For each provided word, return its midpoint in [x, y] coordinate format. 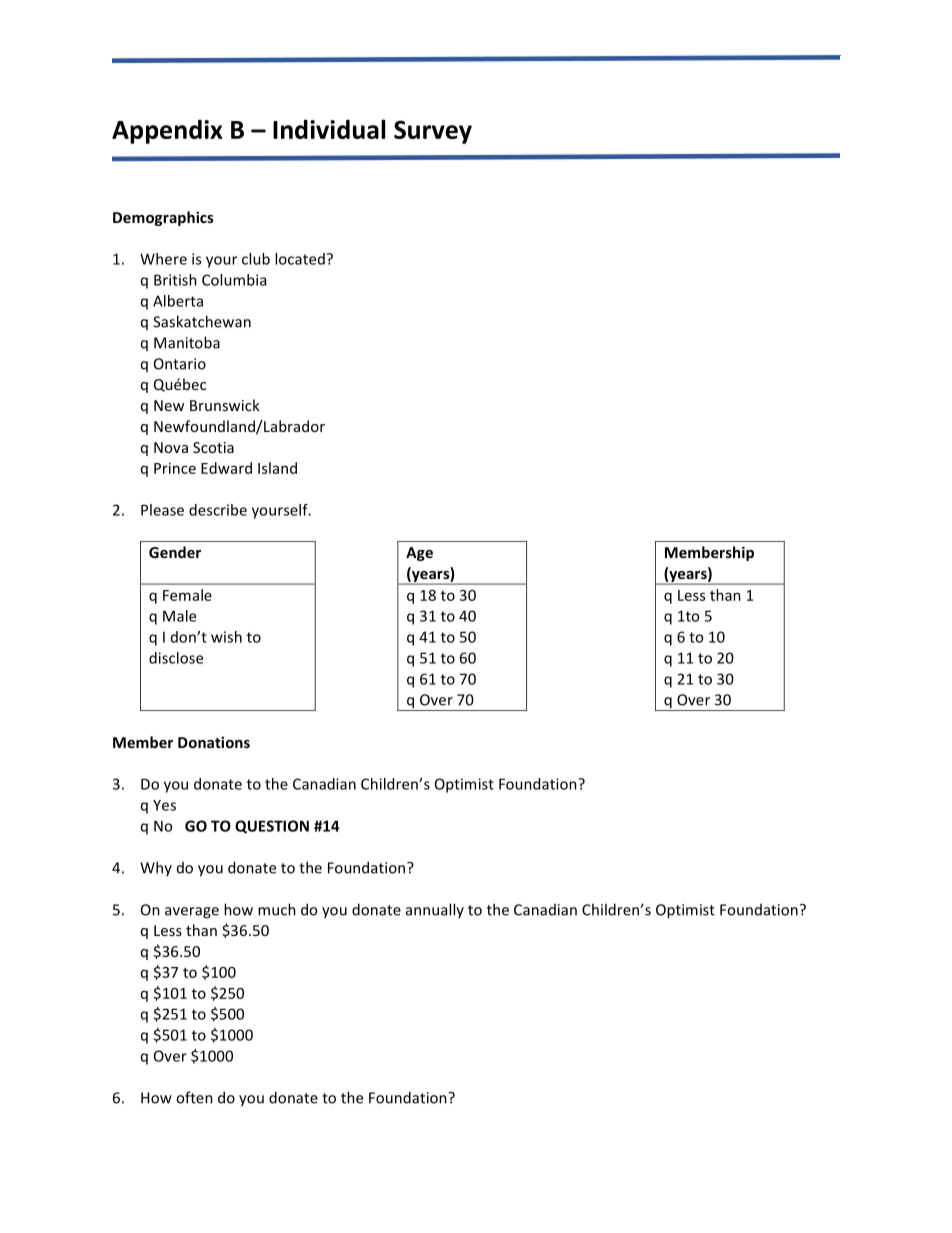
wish [226, 637]
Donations [214, 742]
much [277, 909]
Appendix [167, 131]
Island [277, 468]
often [194, 1097]
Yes [164, 805]
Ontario [180, 364]
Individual [329, 129]
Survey [433, 132]
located [300, 259]
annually [435, 910]
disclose [176, 658]
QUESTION [272, 827]
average [192, 913]
